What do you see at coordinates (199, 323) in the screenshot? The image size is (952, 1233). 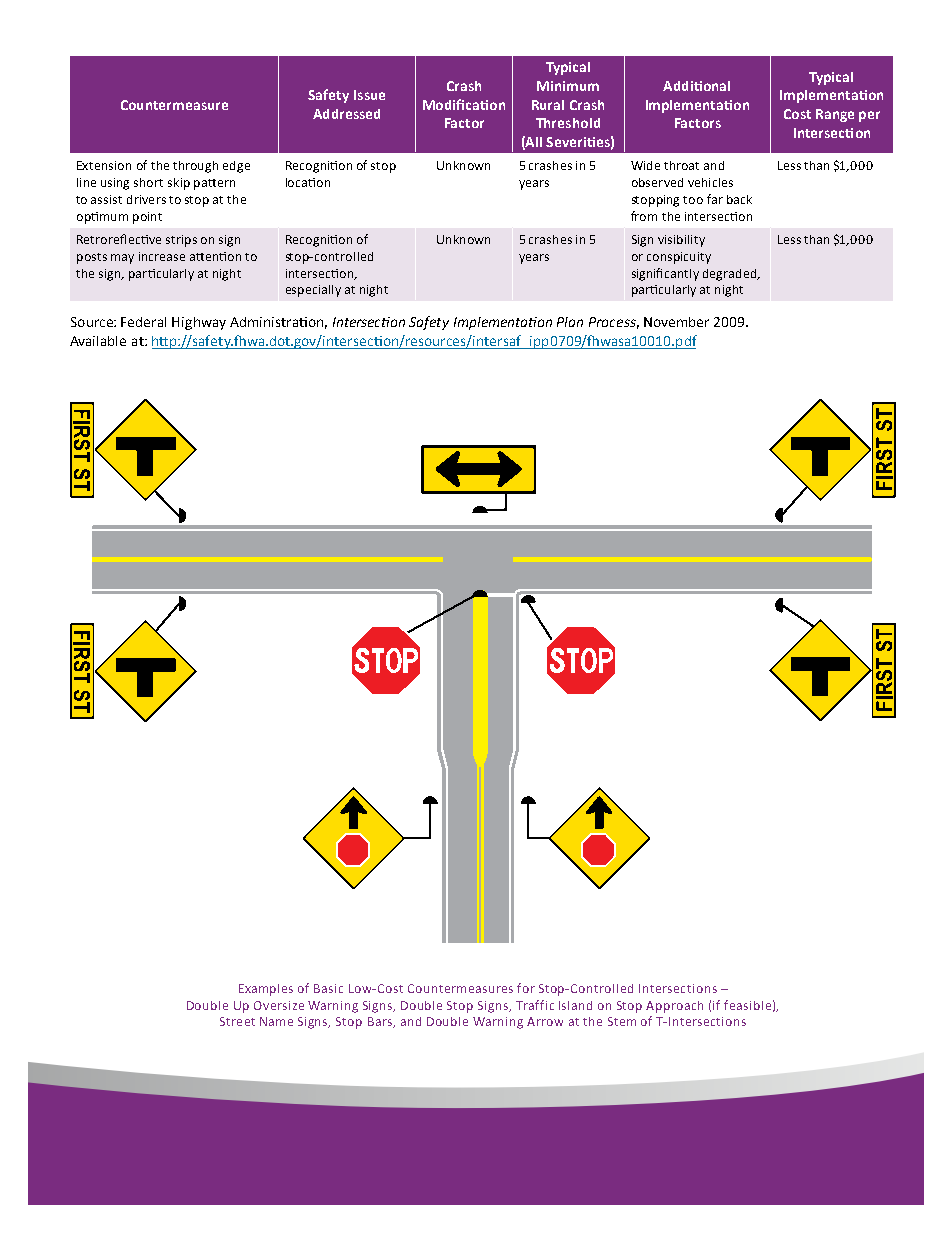 I see `Highway` at bounding box center [199, 323].
